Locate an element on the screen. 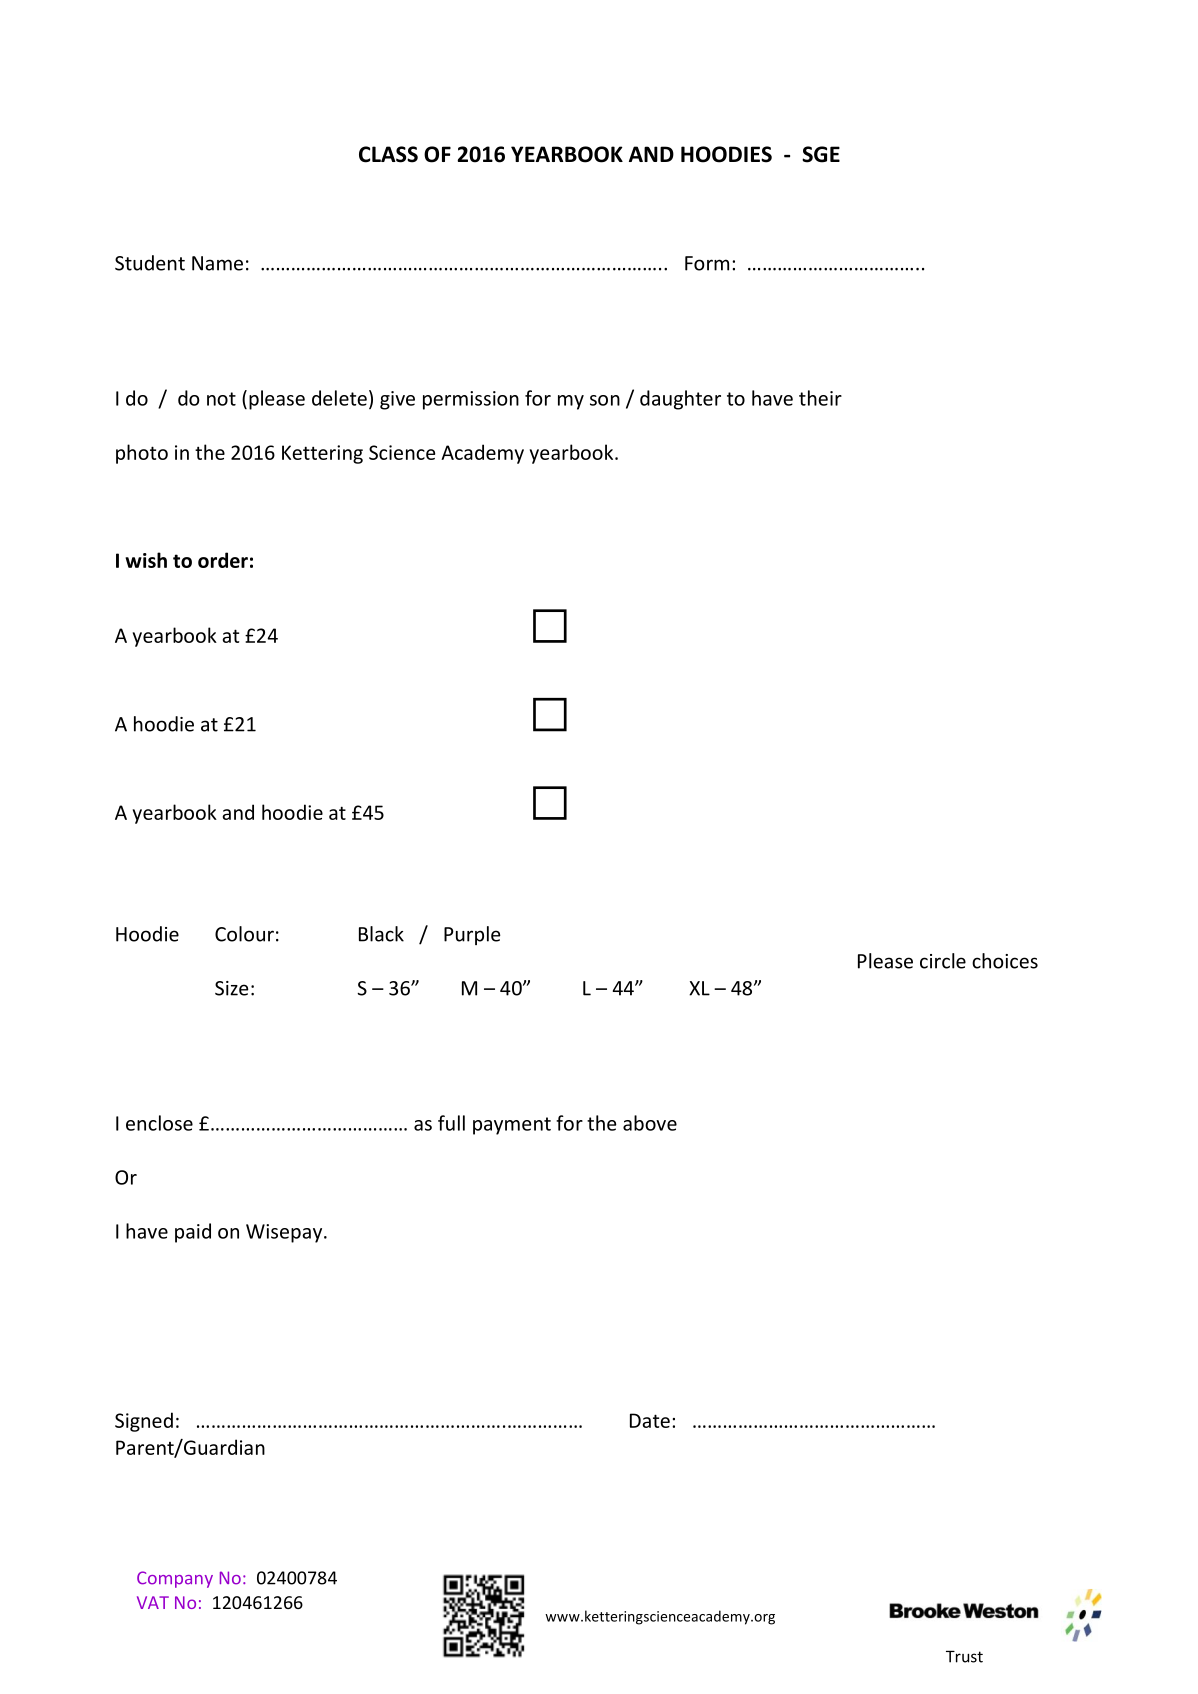 This screenshot has width=1198, height=1694. Name is located at coordinates (217, 263).
